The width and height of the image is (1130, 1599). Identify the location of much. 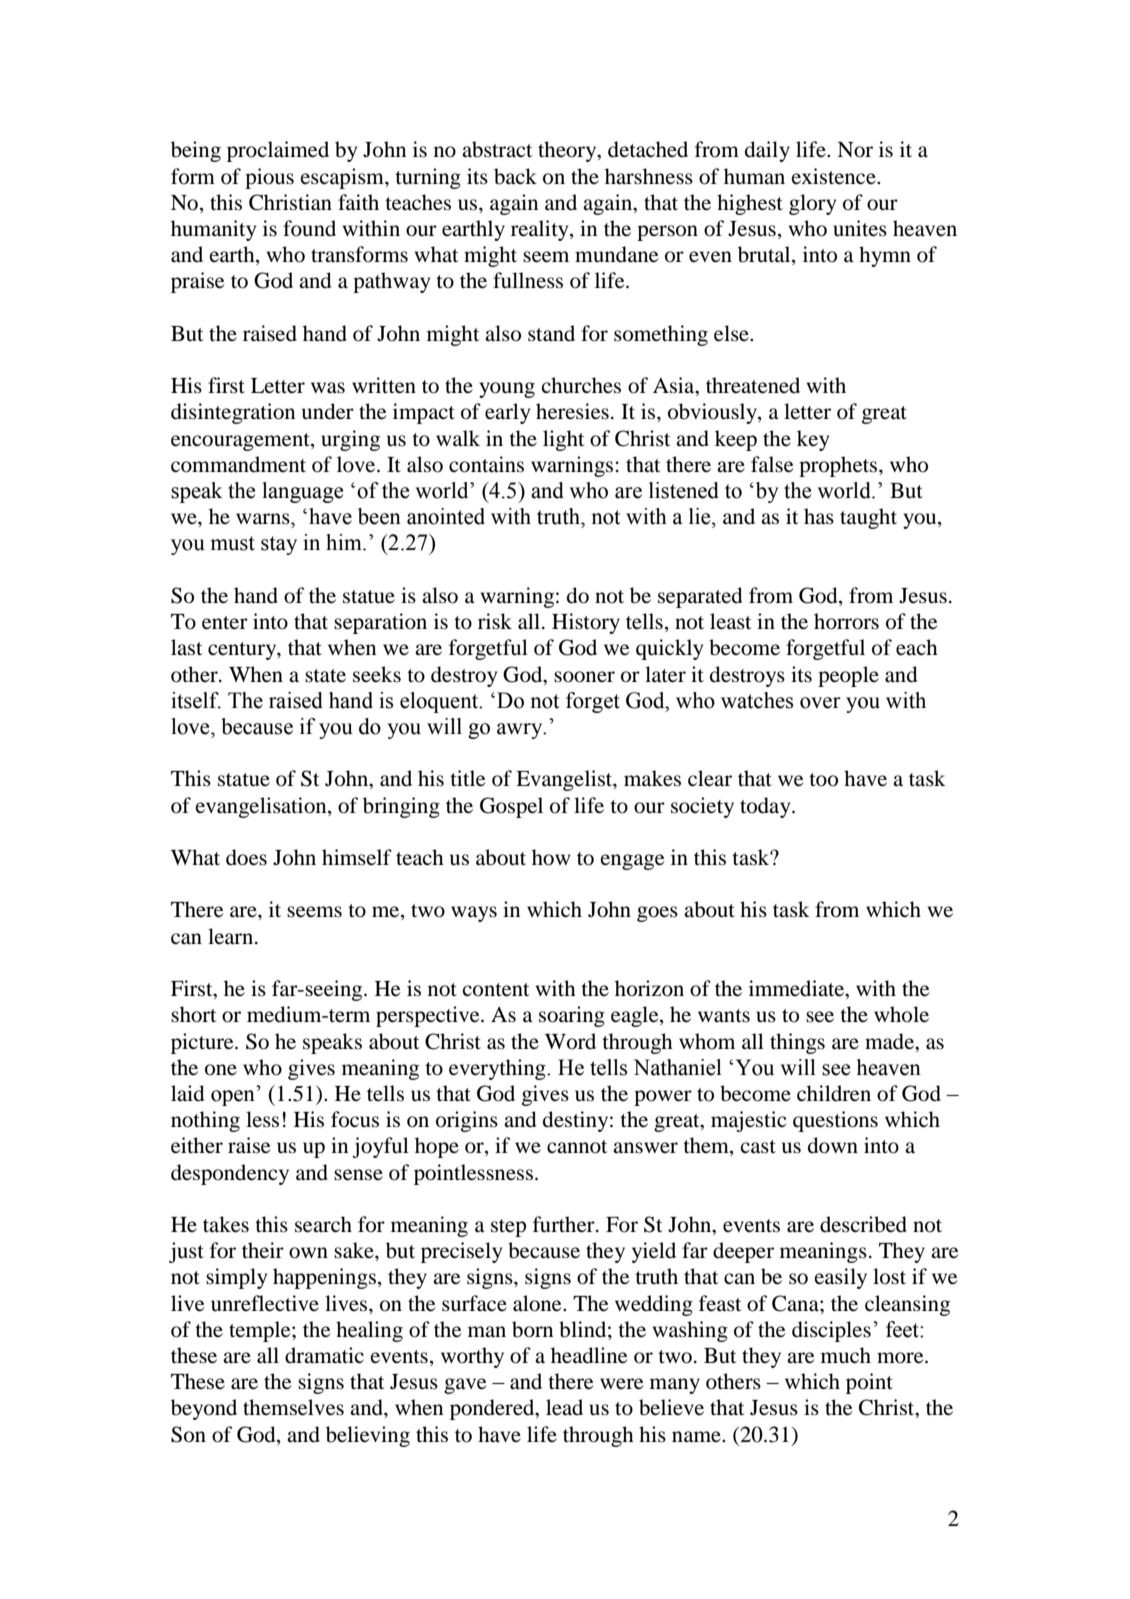
(846, 1355).
